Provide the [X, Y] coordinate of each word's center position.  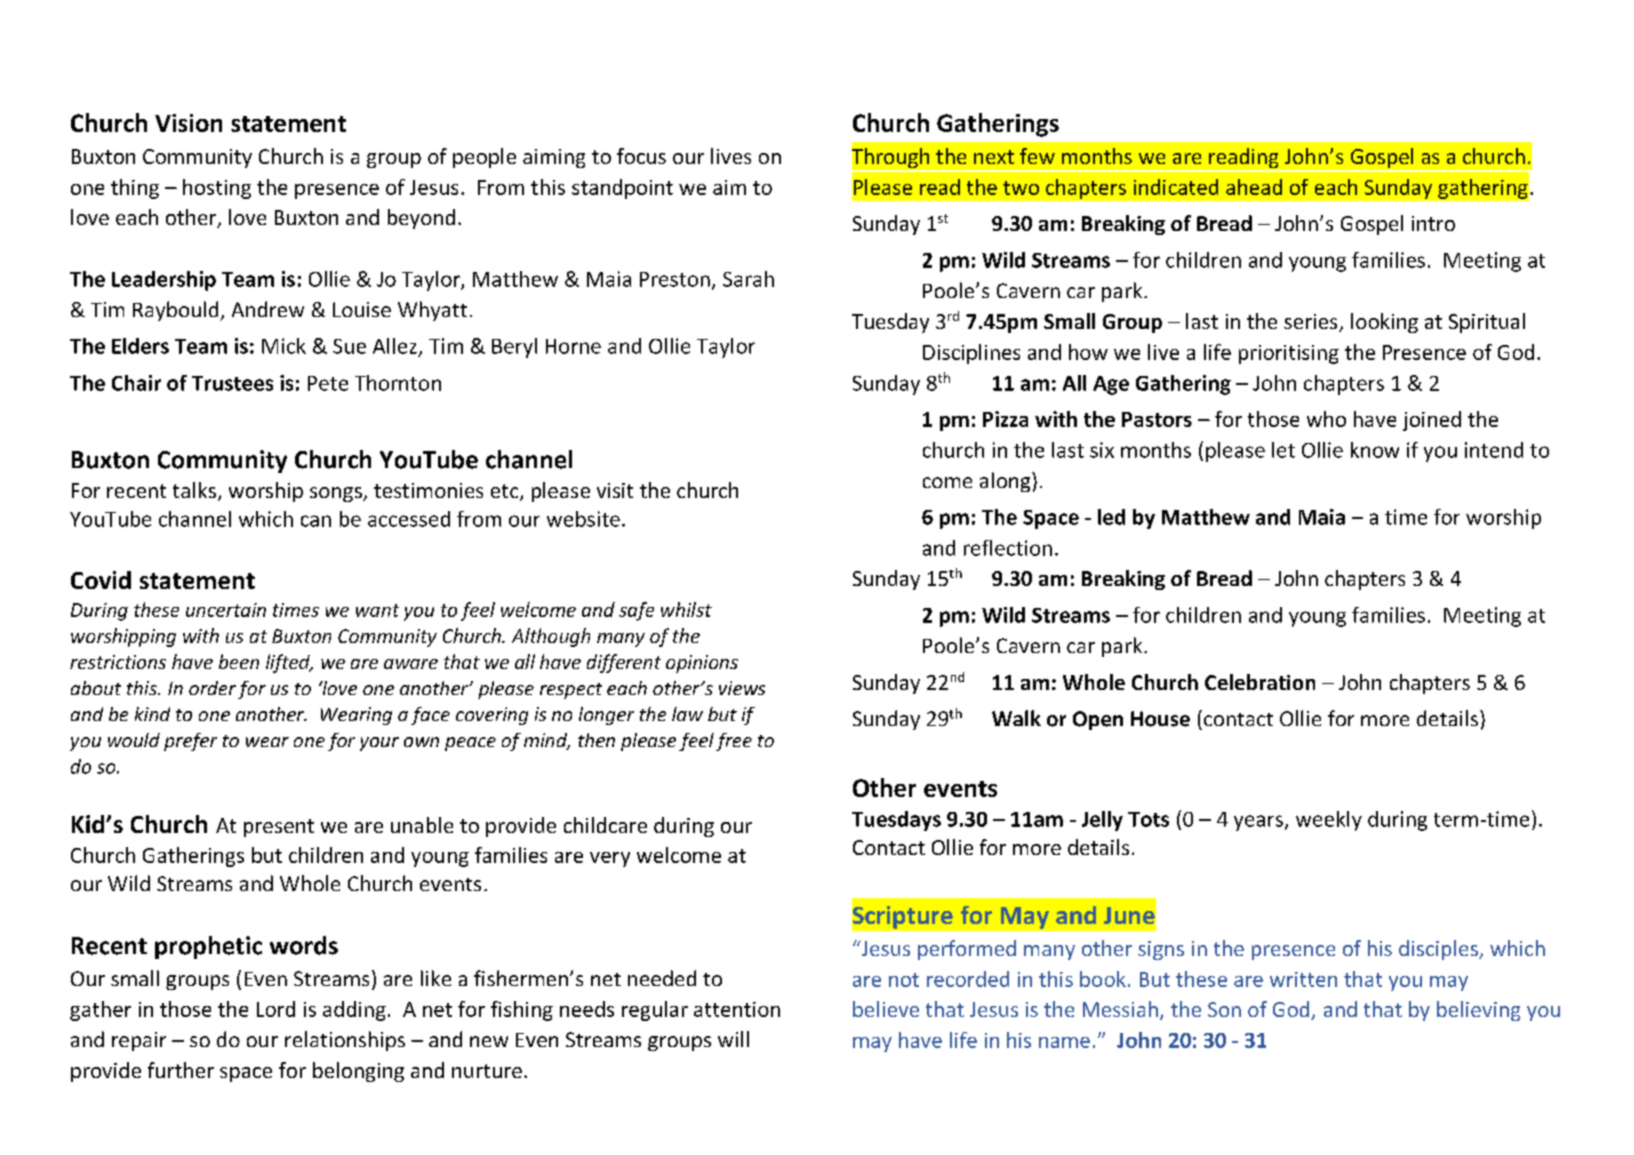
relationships [345, 1041]
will [733, 1039]
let [1283, 450]
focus [641, 156]
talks [194, 490]
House [1160, 719]
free [734, 742]
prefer [190, 742]
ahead [1254, 187]
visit [615, 490]
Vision [188, 123]
